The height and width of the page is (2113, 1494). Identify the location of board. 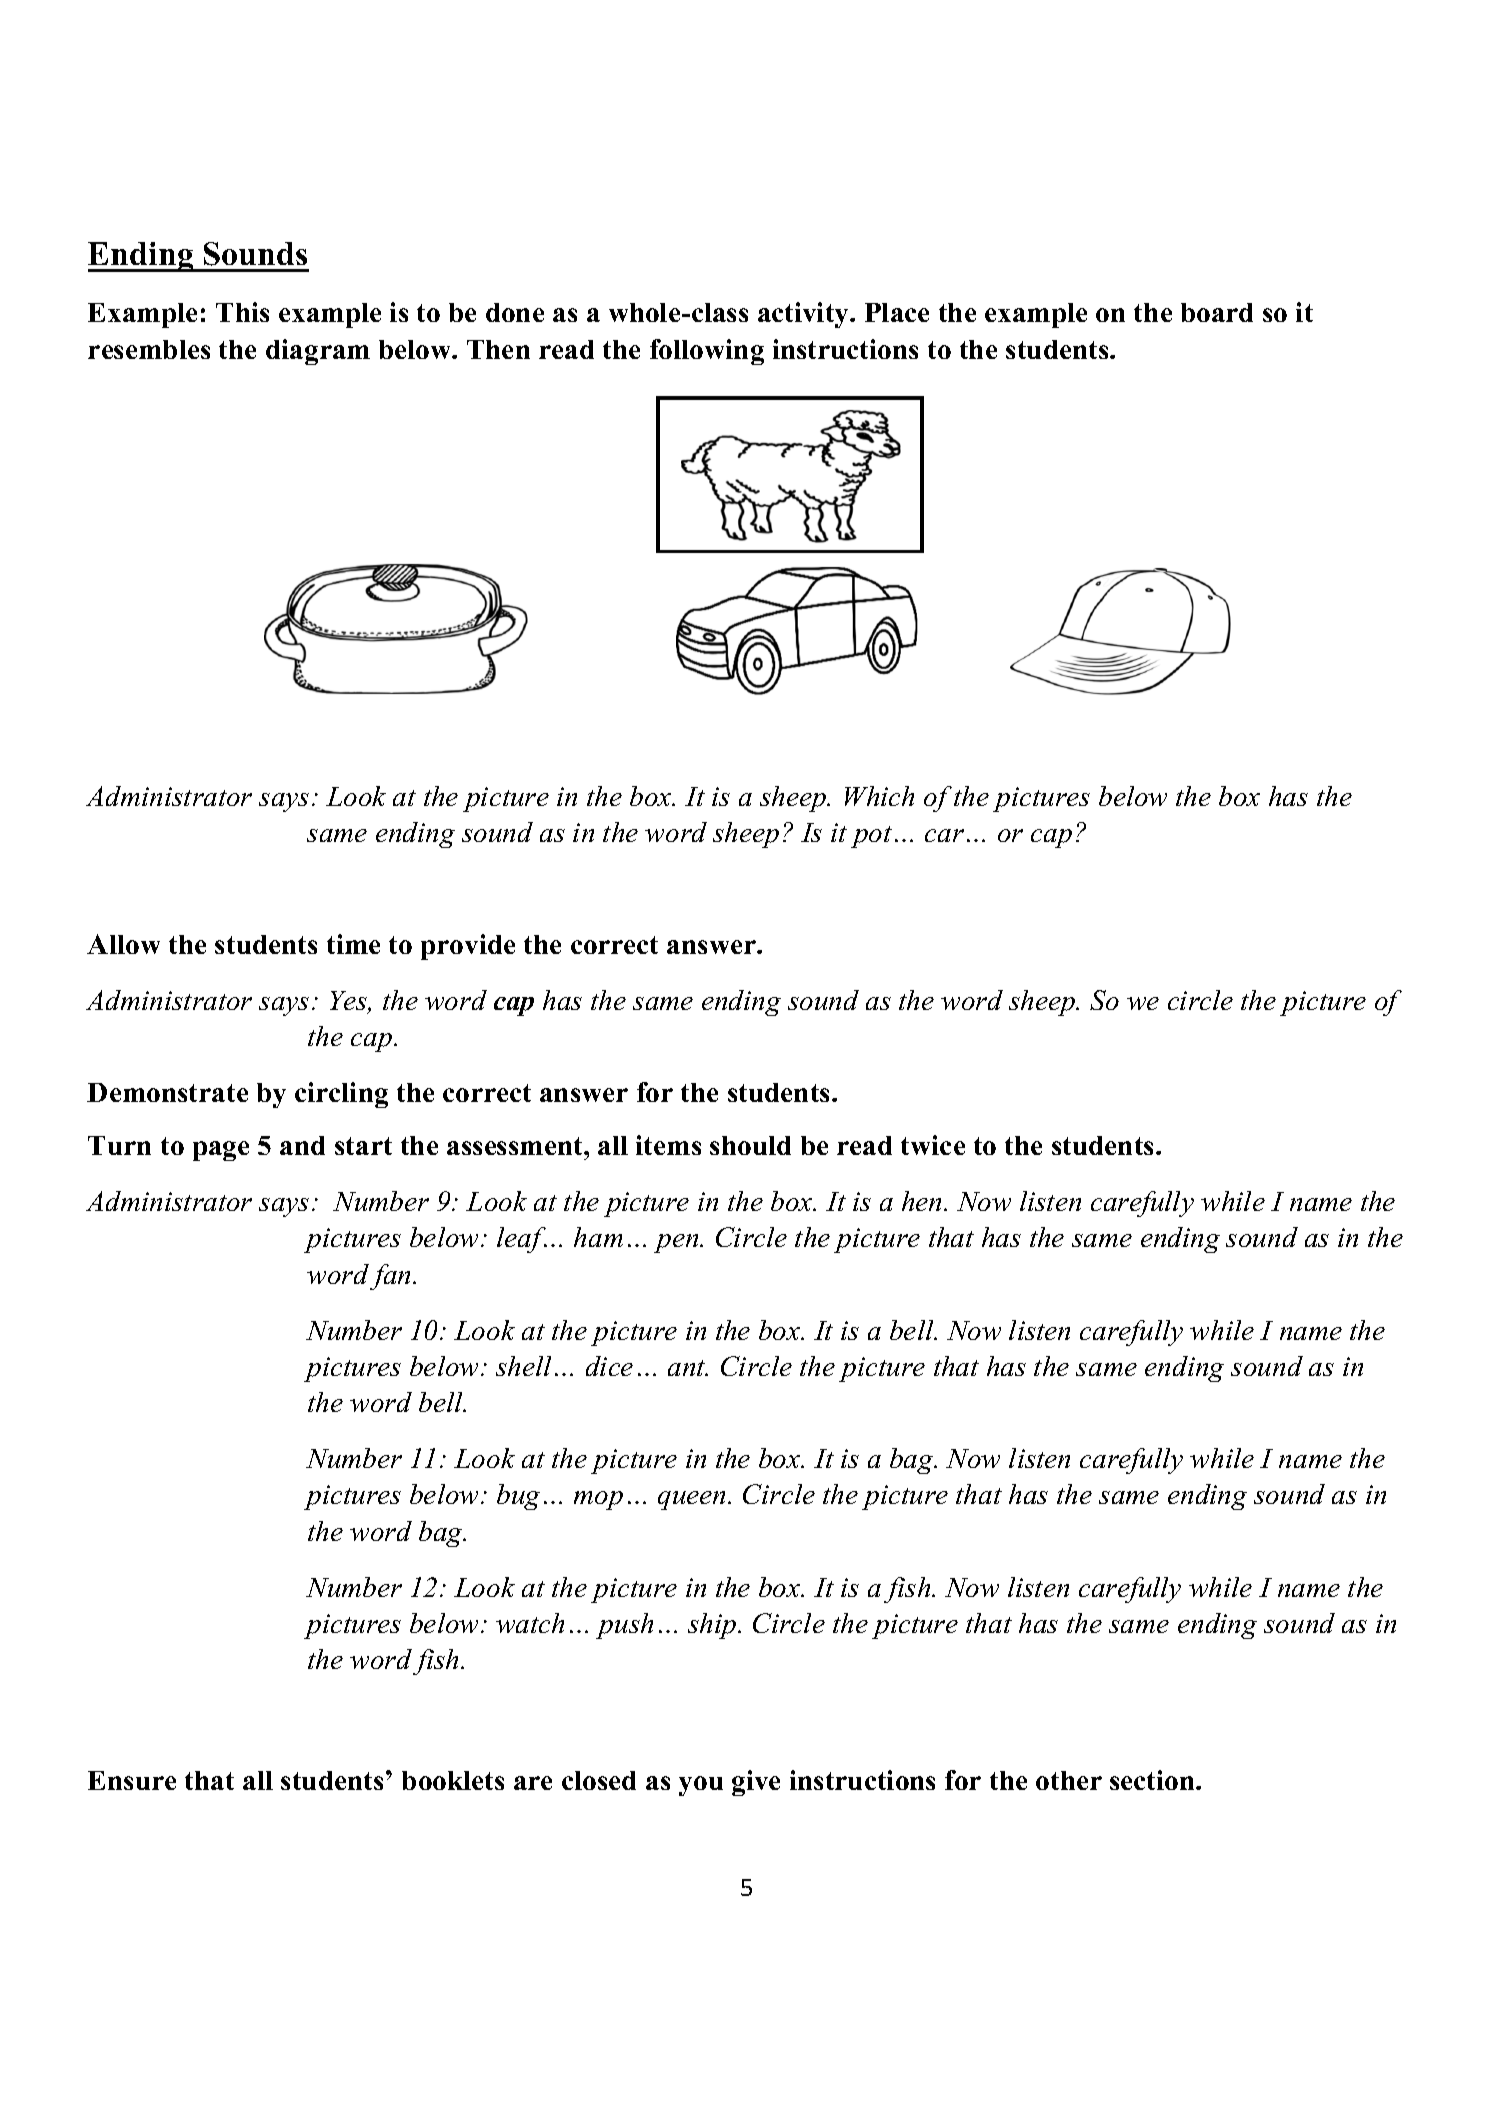
(1217, 312).
